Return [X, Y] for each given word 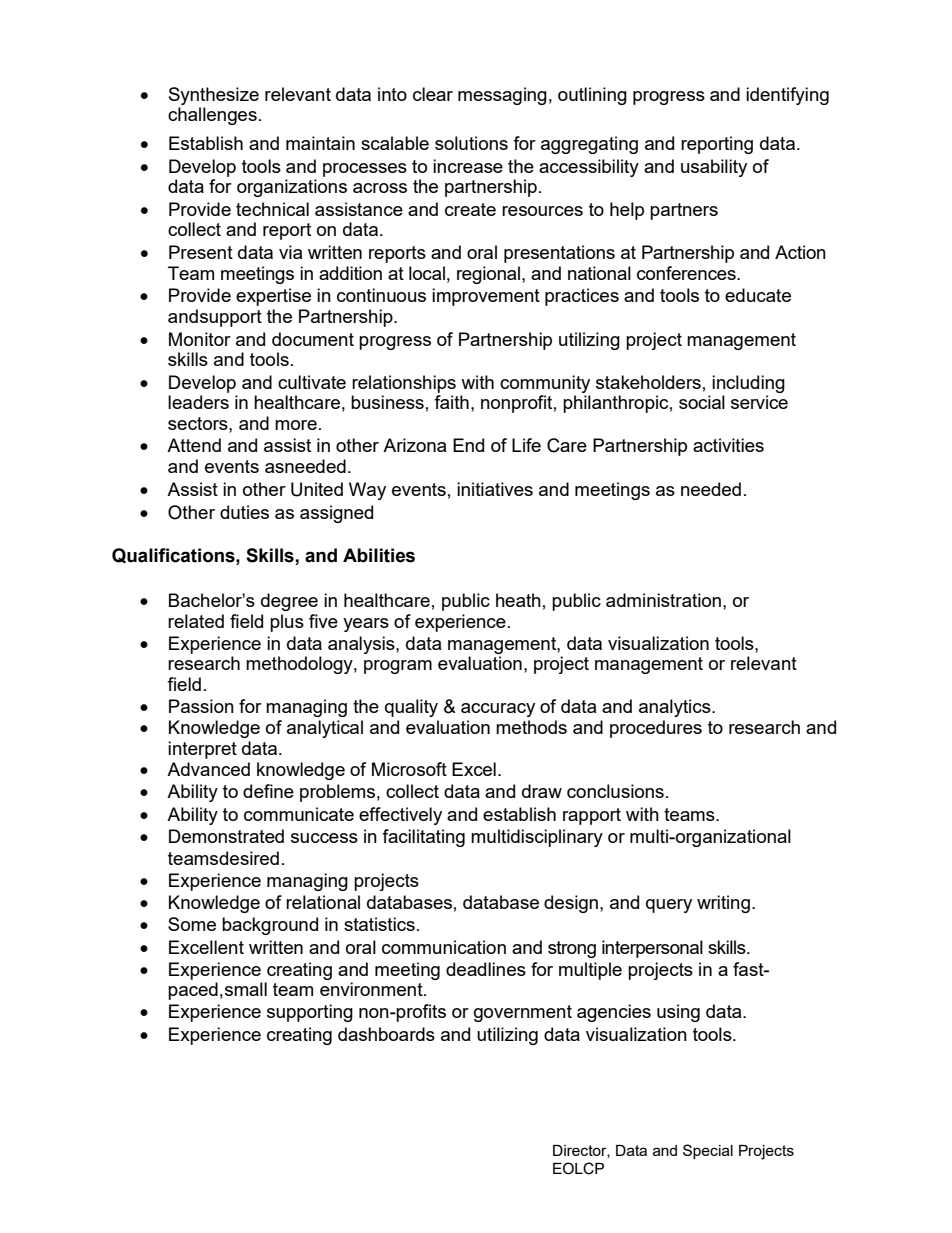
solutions [471, 143]
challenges [212, 116]
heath [518, 600]
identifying [787, 96]
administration [663, 600]
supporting [310, 1013]
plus [287, 623]
